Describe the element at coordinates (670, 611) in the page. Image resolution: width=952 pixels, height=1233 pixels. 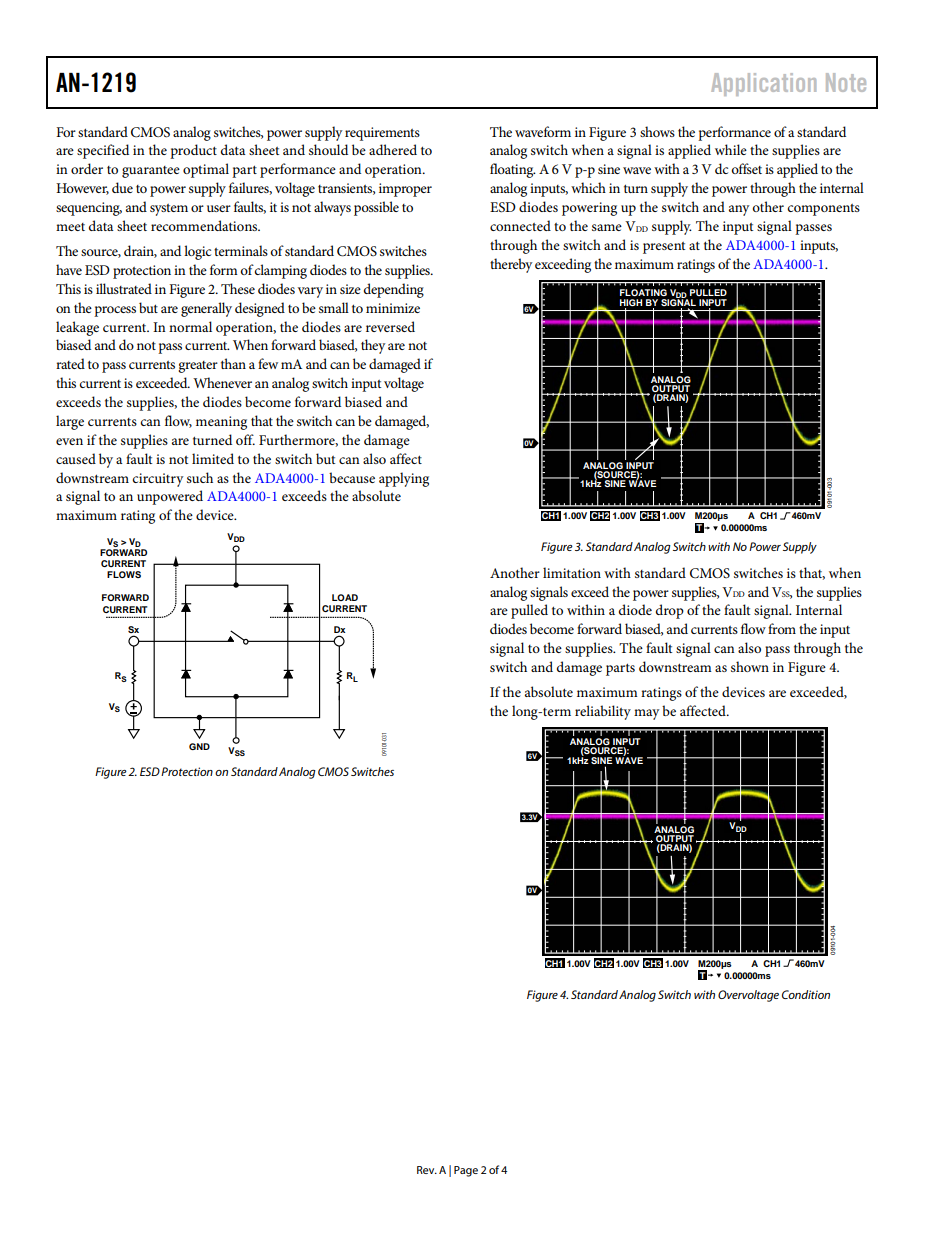
I see `drop` at that location.
